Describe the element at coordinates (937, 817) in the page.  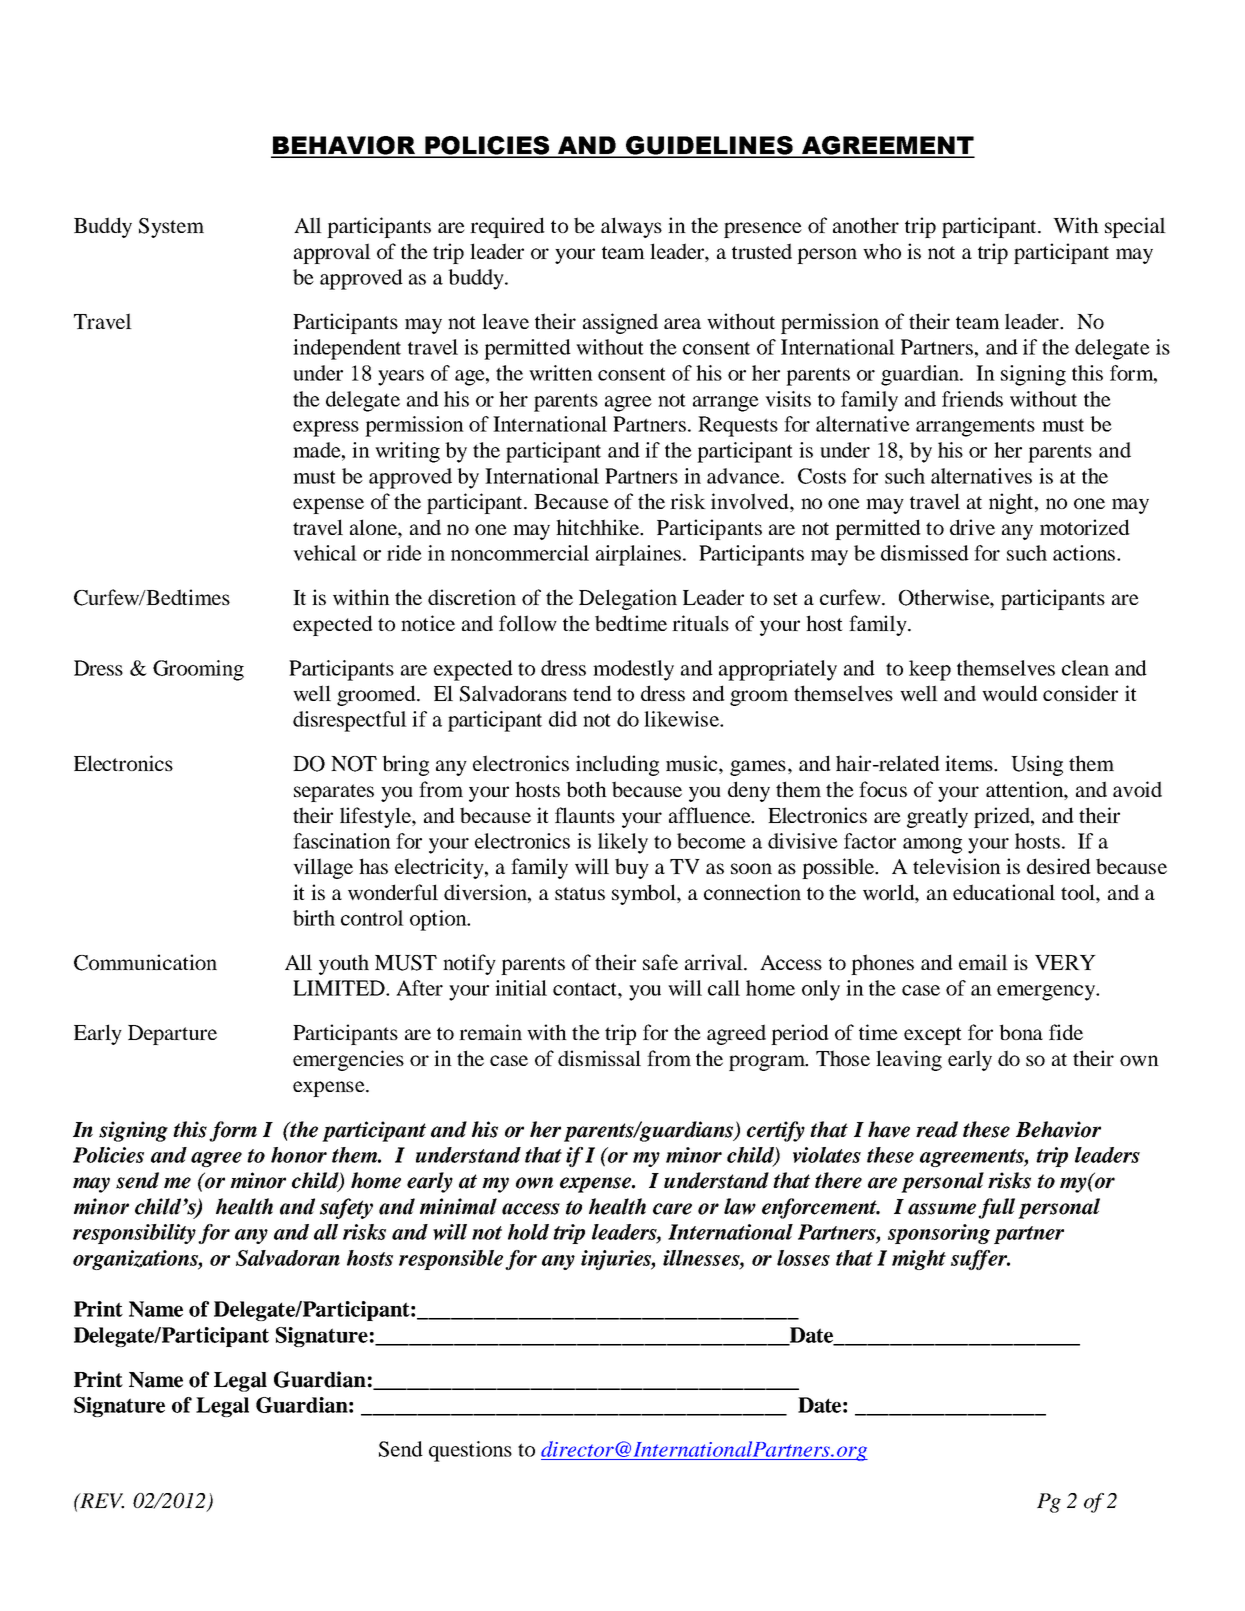
I see `greatly` at that location.
